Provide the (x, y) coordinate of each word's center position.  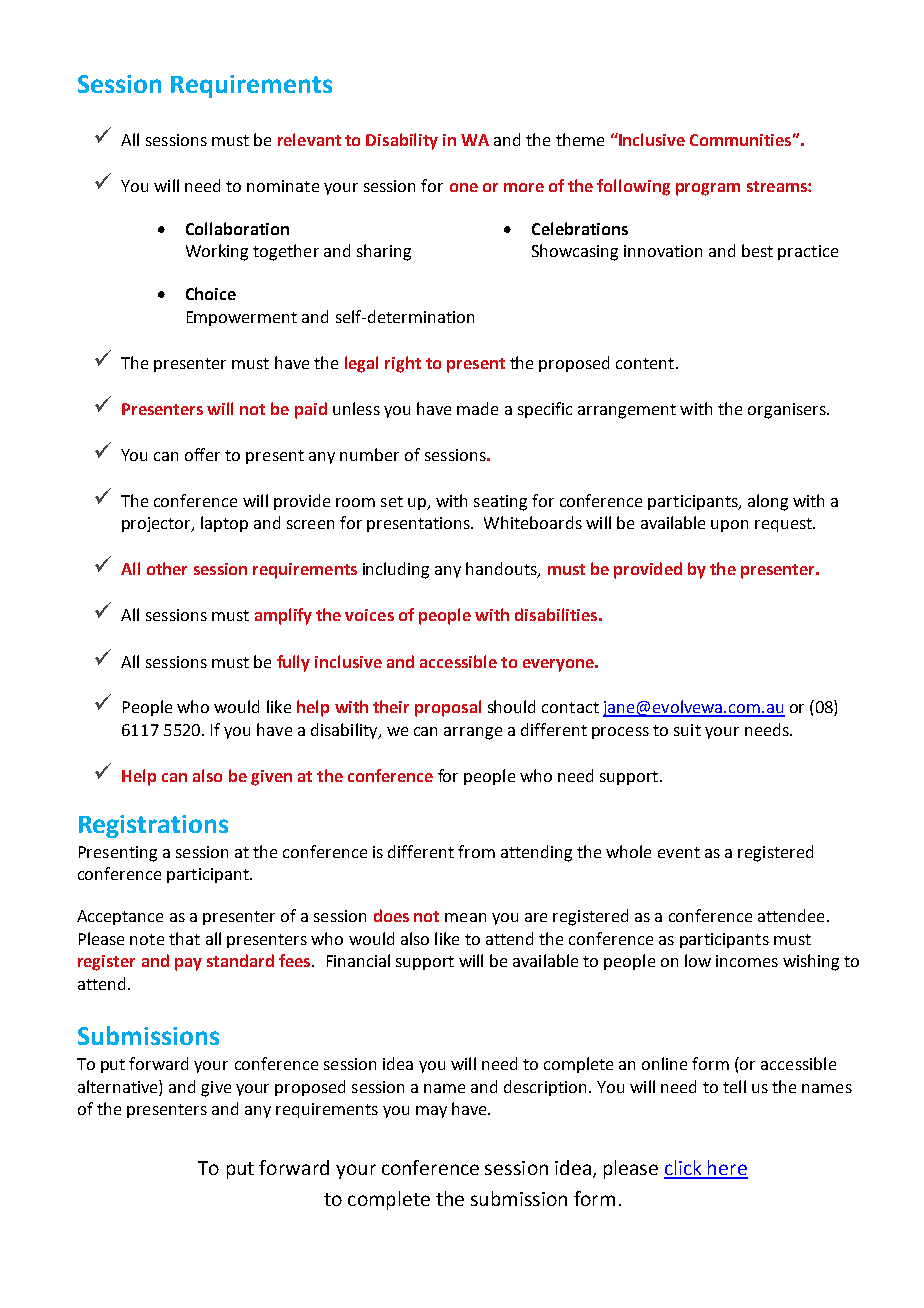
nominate (283, 186)
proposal (448, 708)
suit (687, 730)
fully (293, 663)
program (708, 189)
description (545, 1088)
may (431, 1112)
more (524, 187)
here (727, 1169)
